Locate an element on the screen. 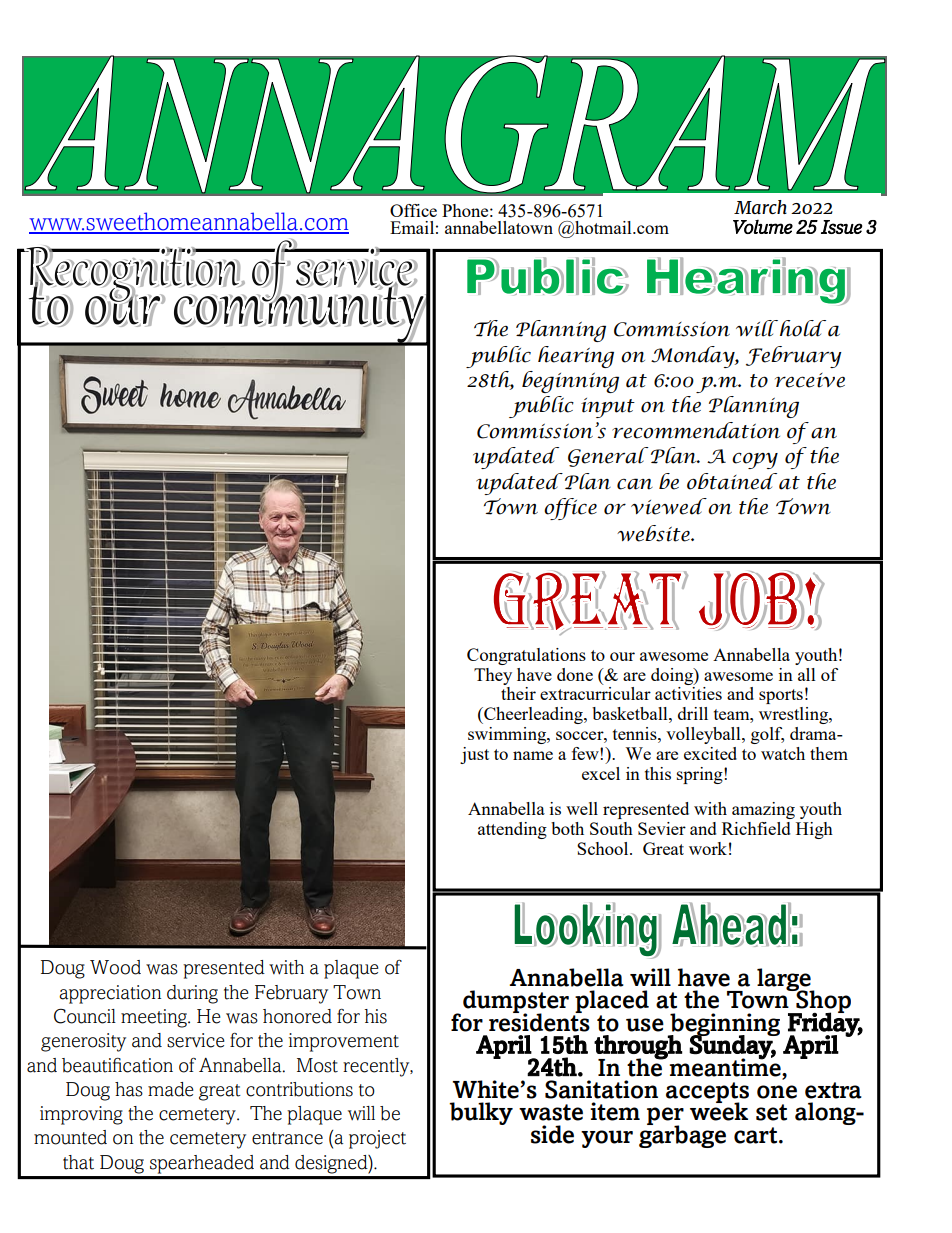 This screenshot has width=952, height=1233. Volume is located at coordinates (763, 226).
